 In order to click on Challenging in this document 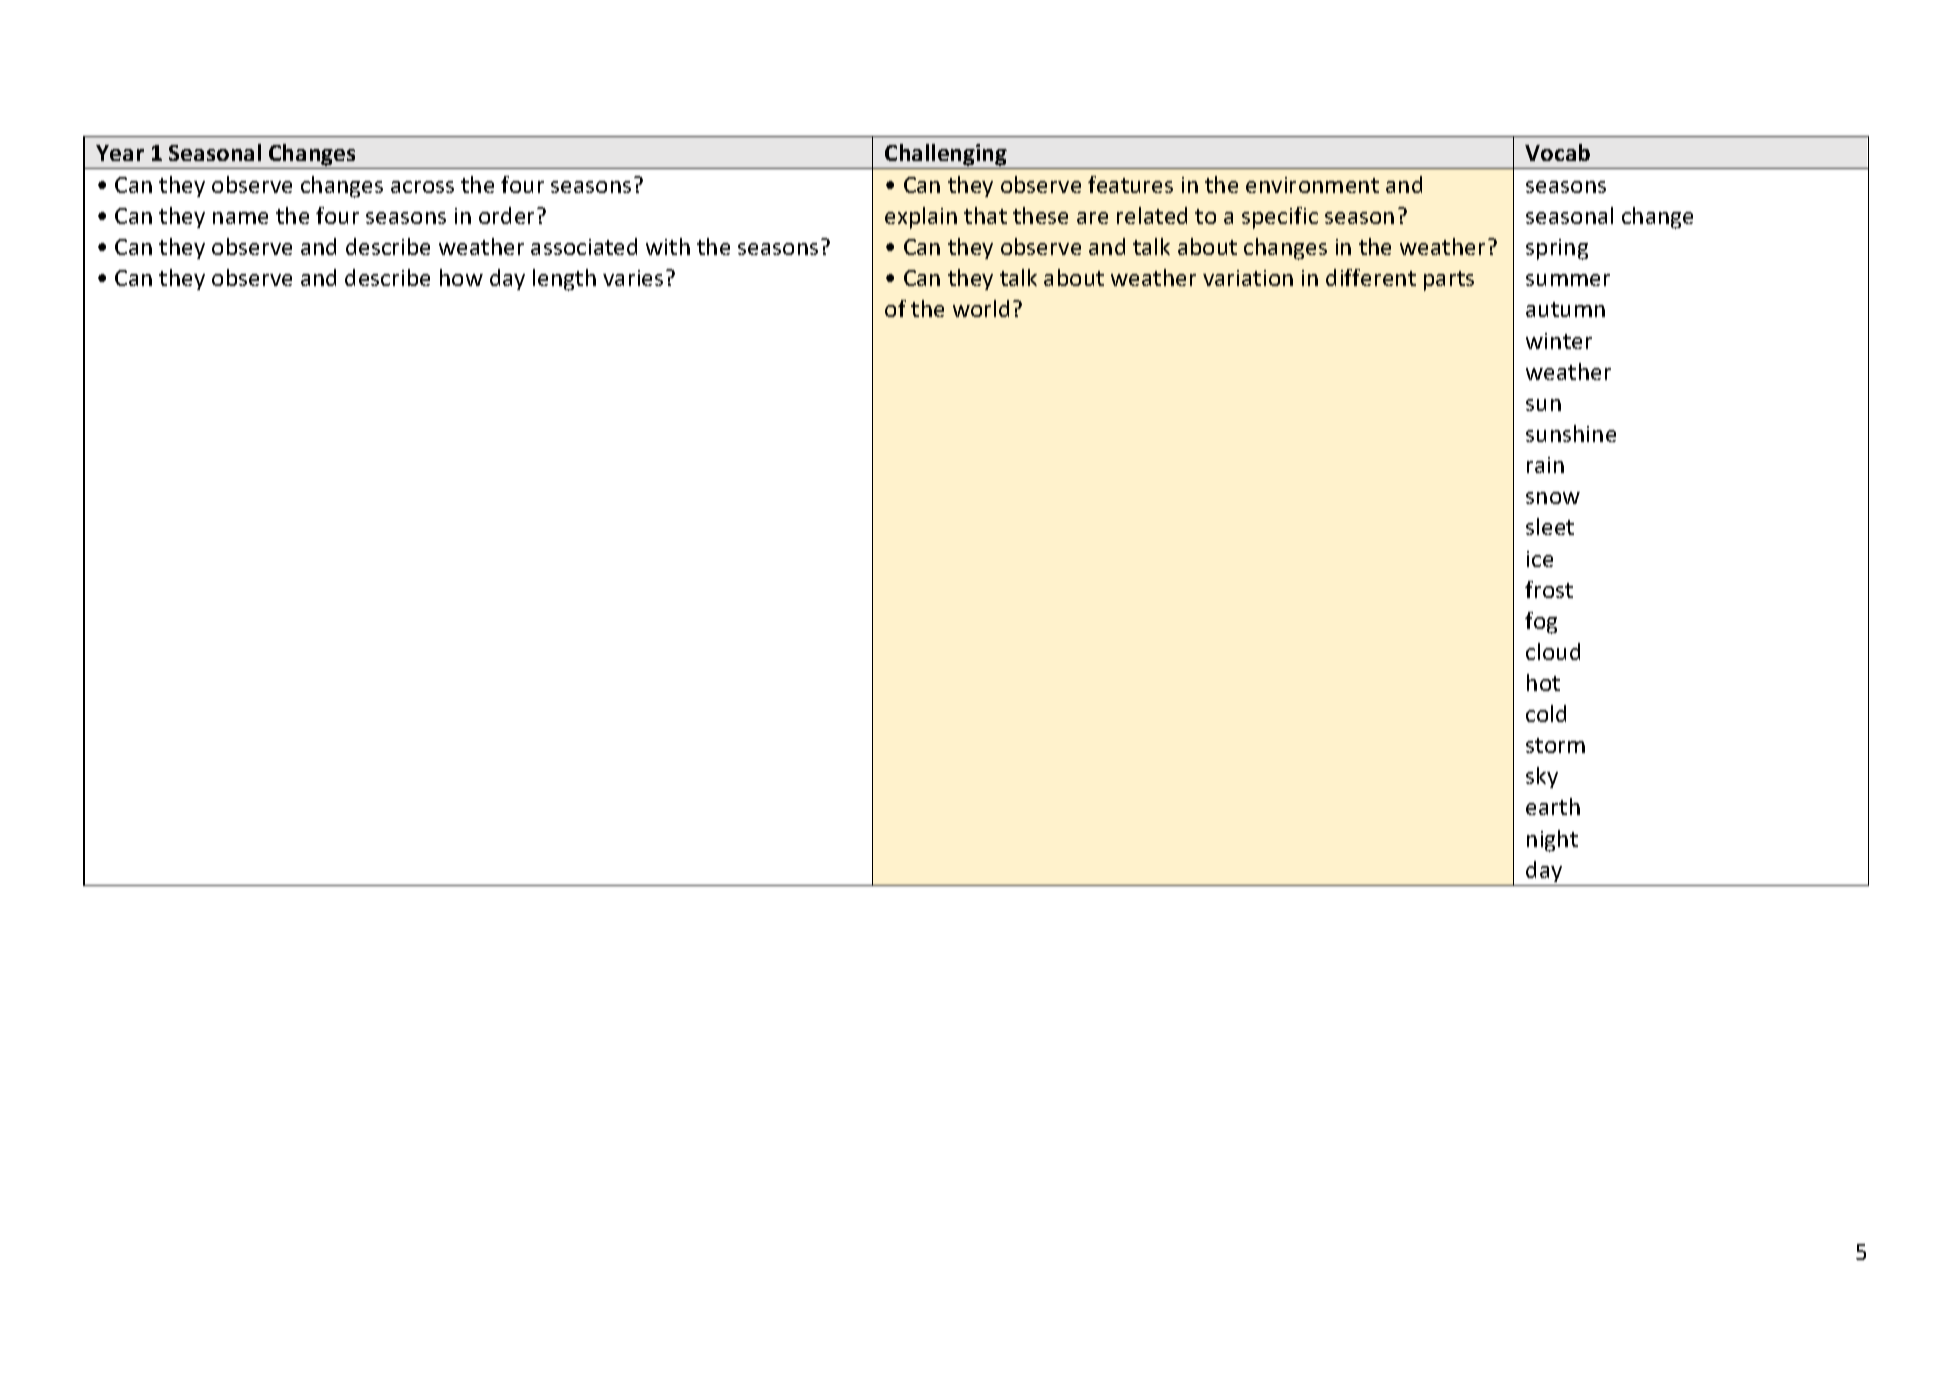, I will do `click(946, 155)`.
